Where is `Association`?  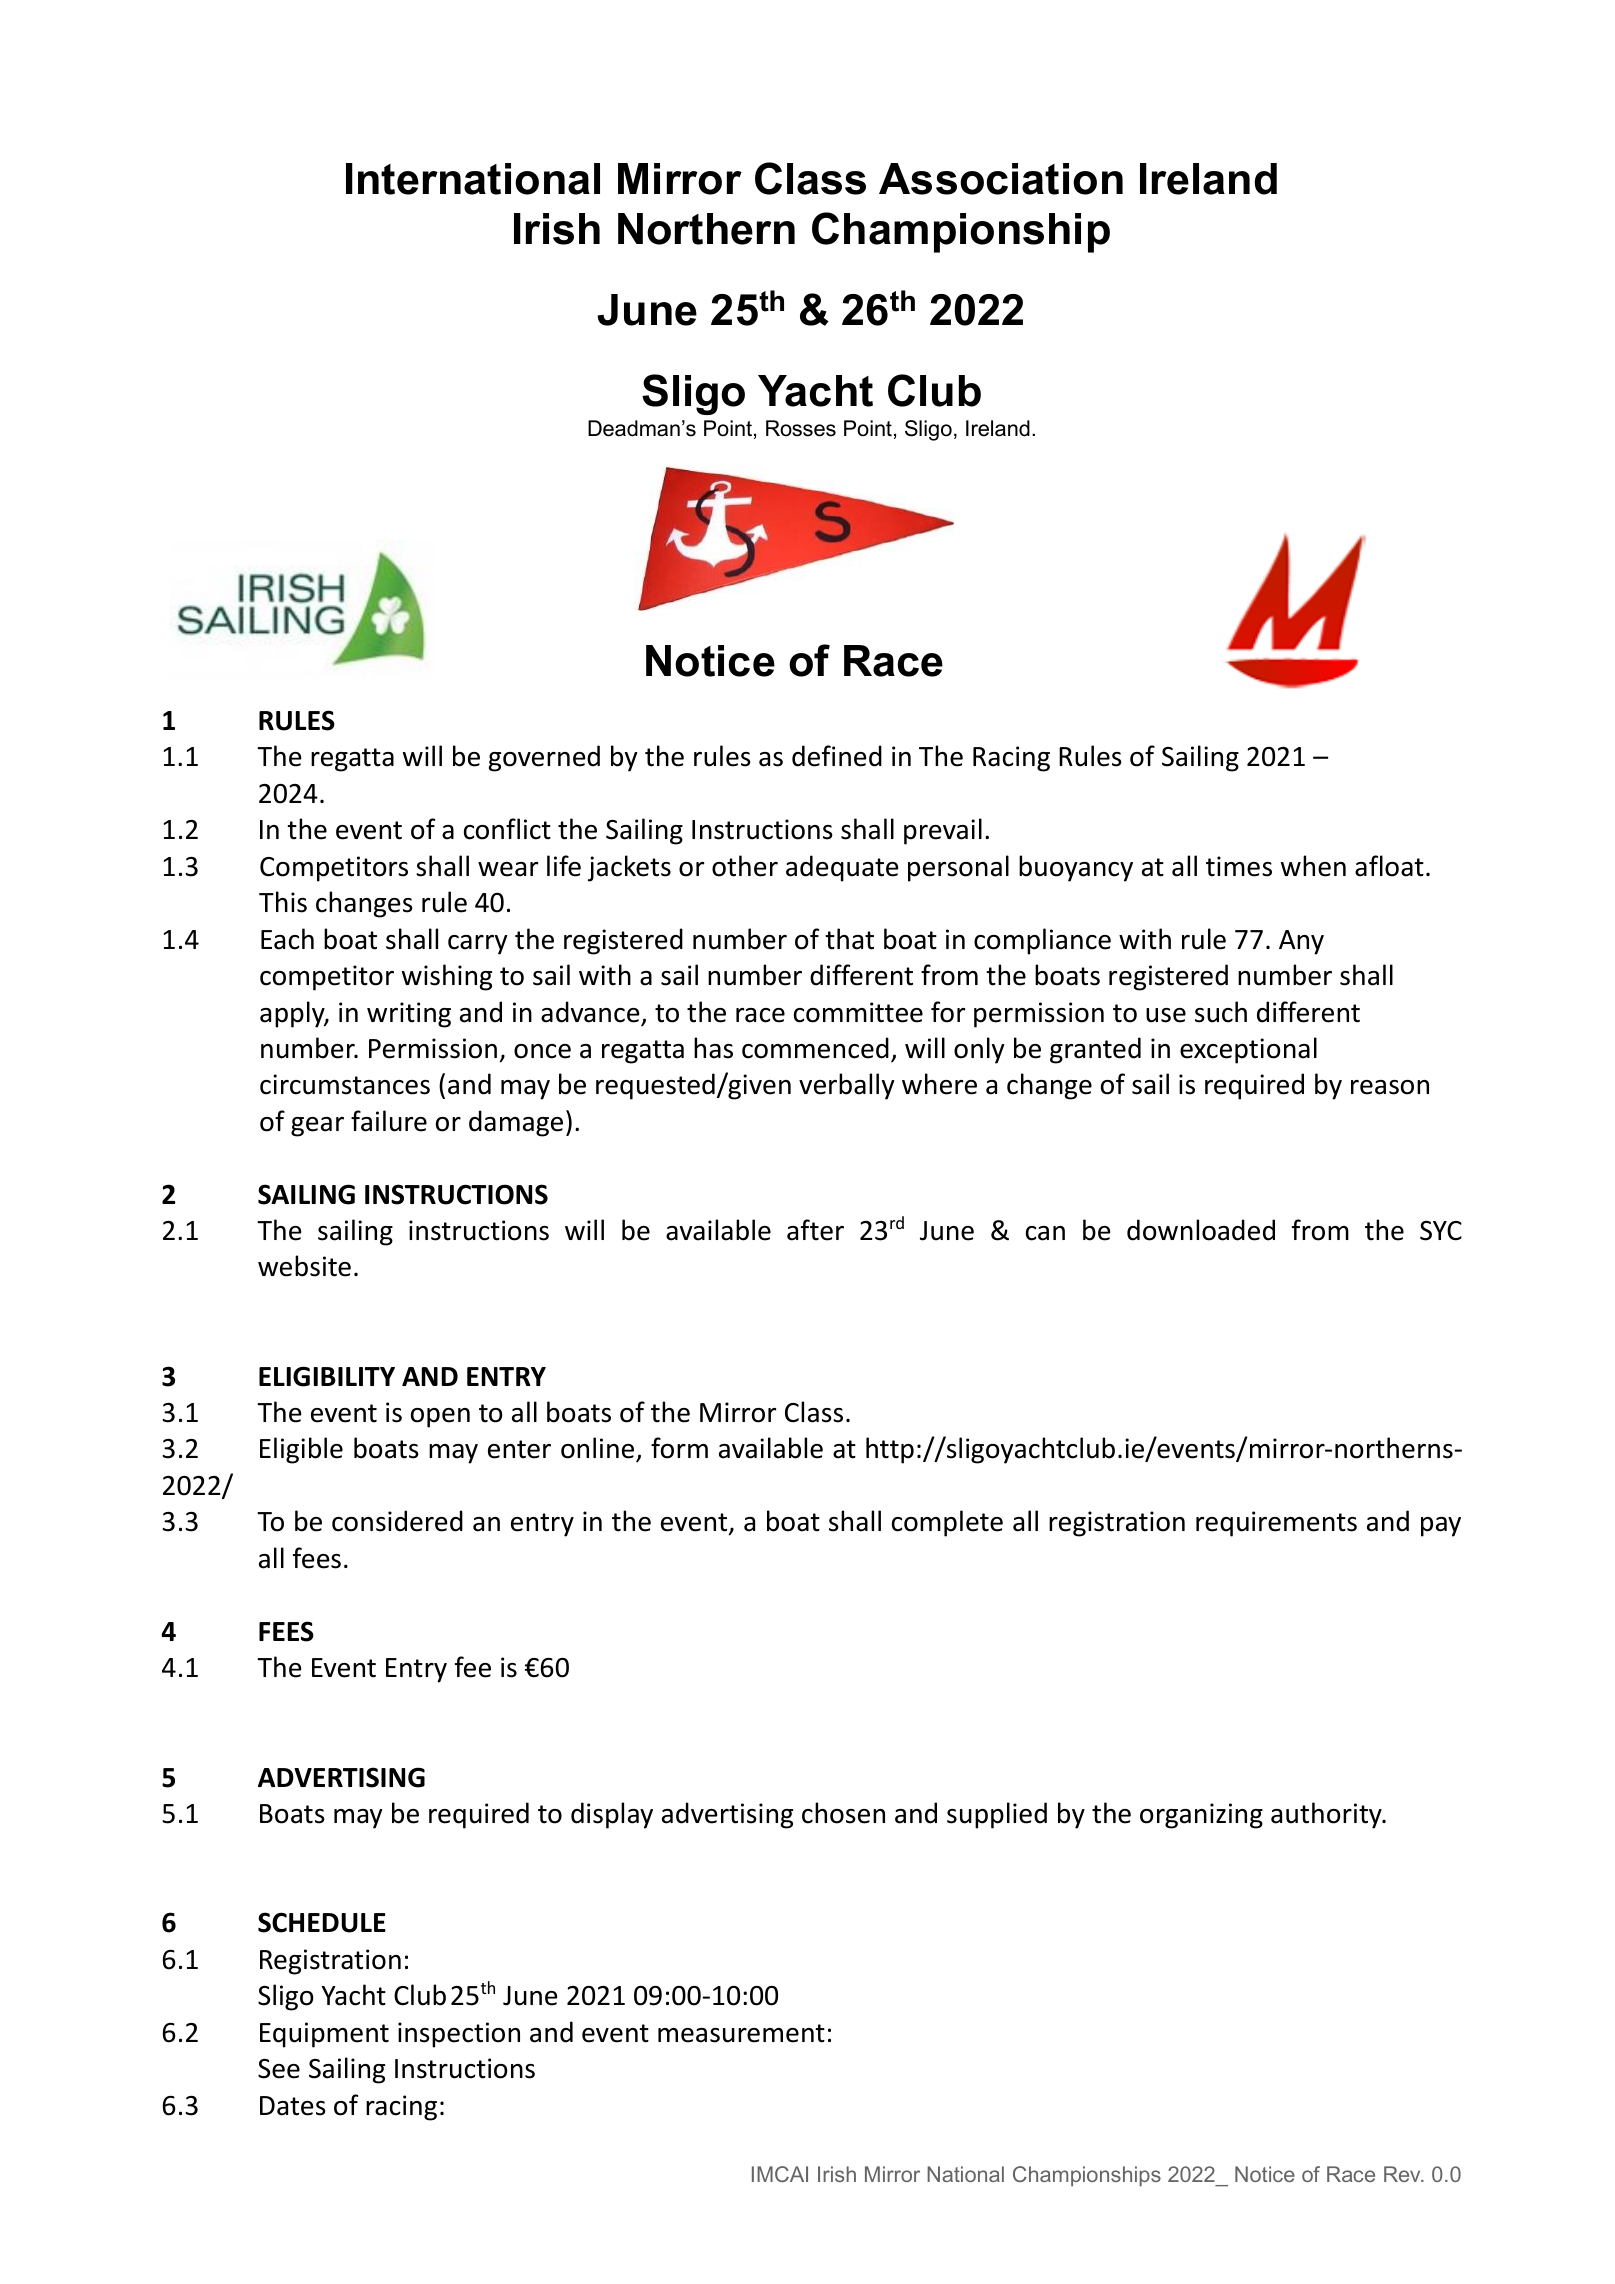
Association is located at coordinates (1001, 179).
